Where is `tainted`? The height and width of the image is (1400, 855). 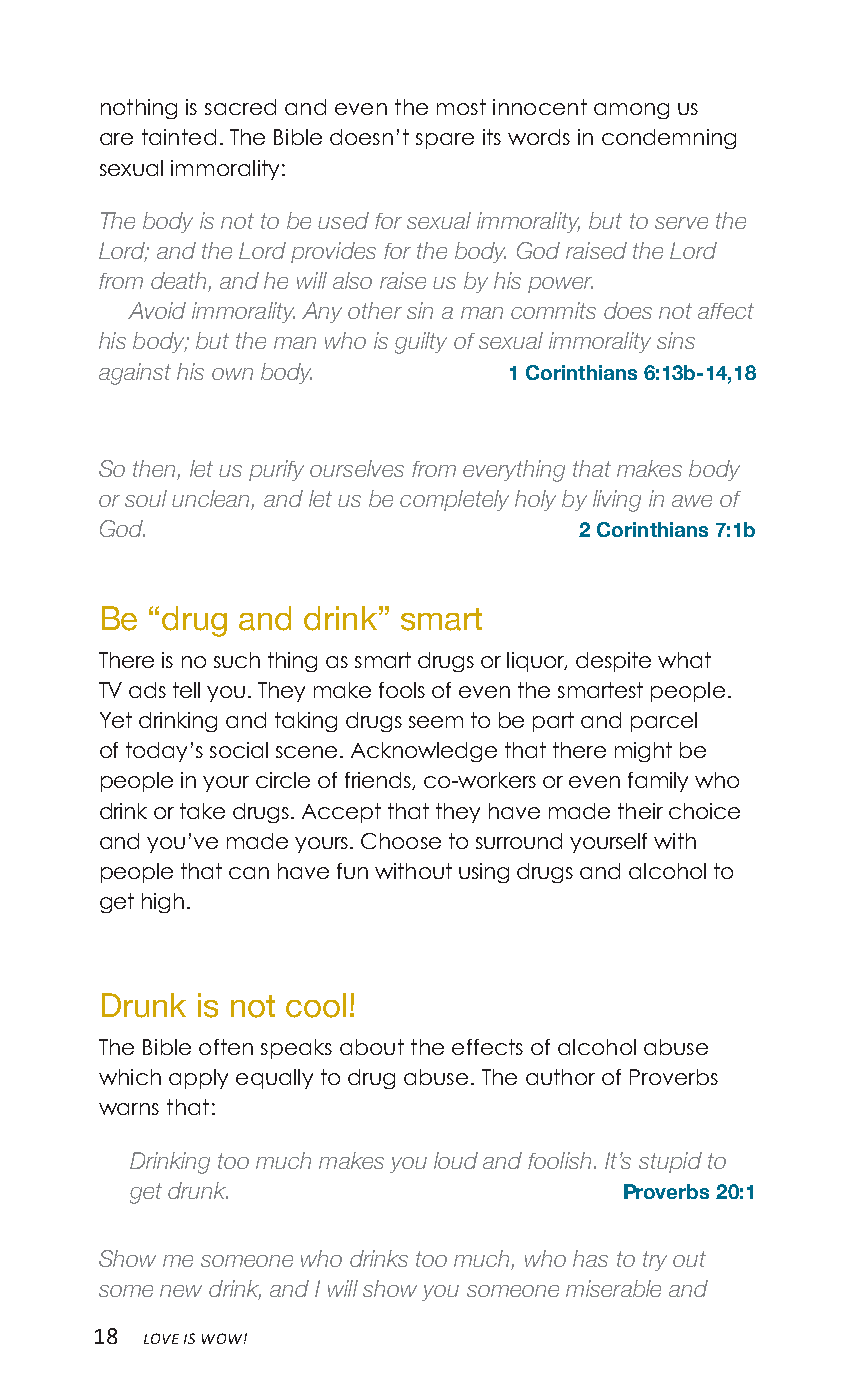
tainted is located at coordinates (179, 137).
